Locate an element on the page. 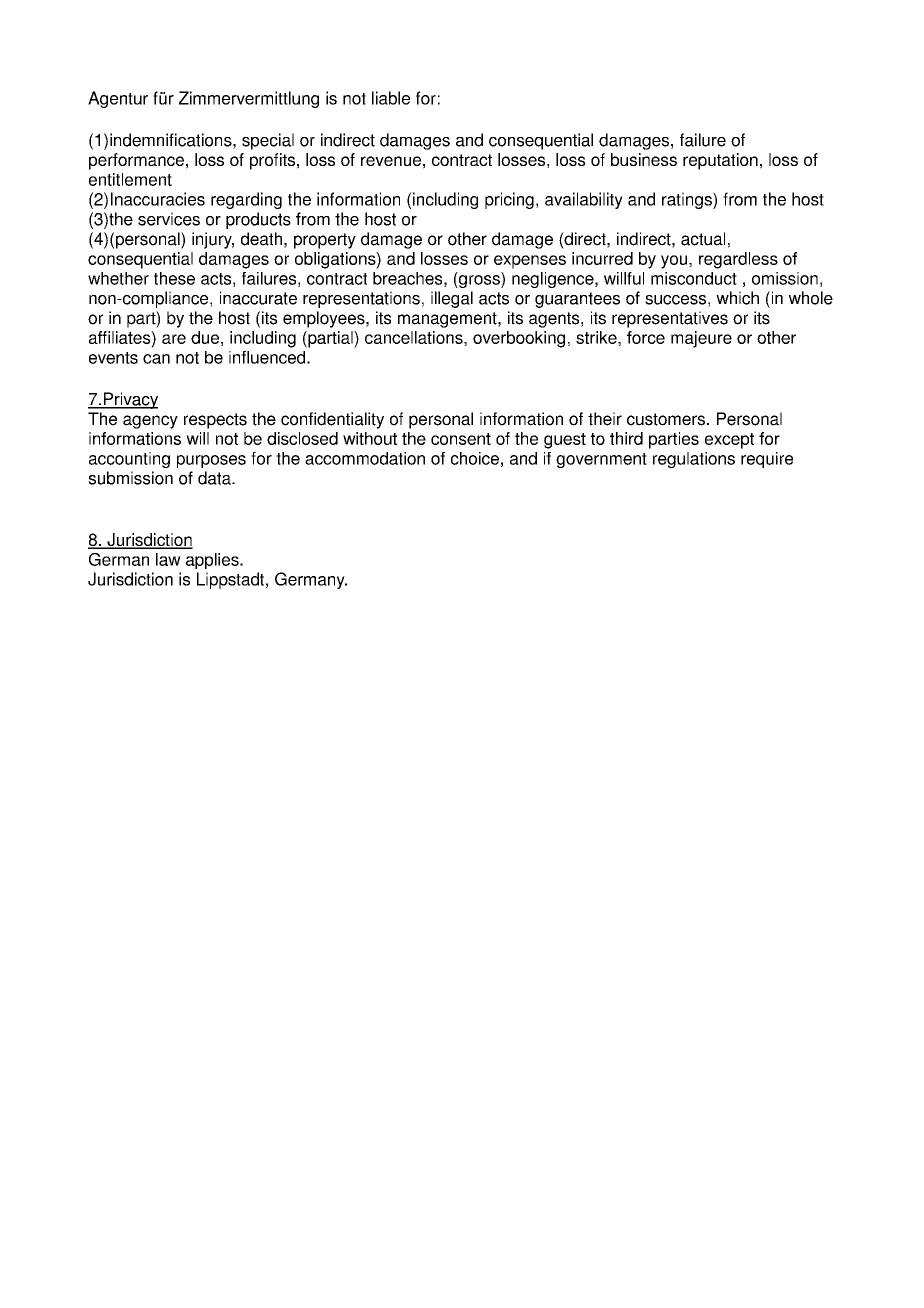 The height and width of the document is (1308, 924). overbooking is located at coordinates (519, 339).
